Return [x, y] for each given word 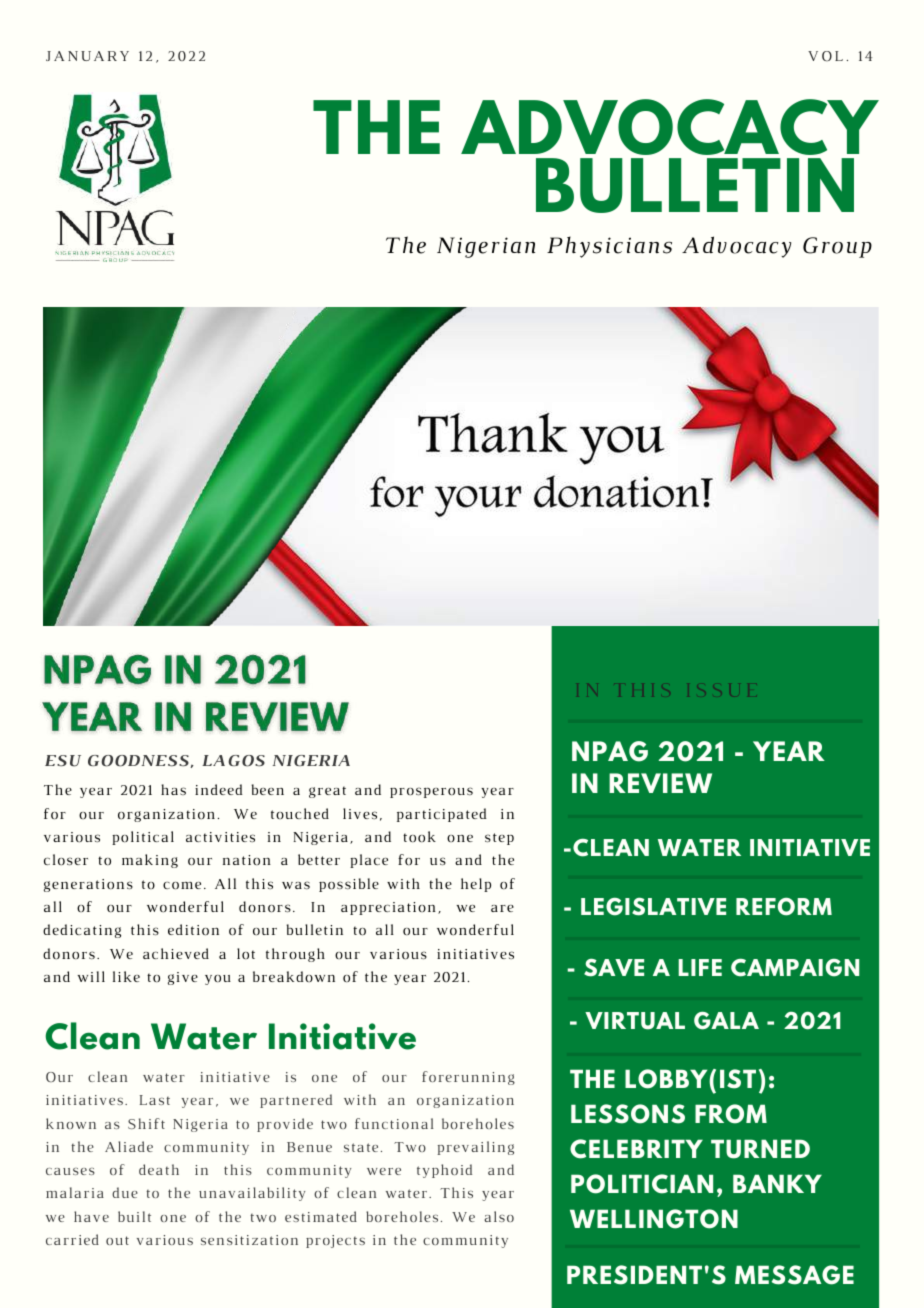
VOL [825, 56]
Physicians [609, 247]
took [419, 837]
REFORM [784, 907]
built [134, 1216]
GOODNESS [138, 761]
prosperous [431, 792]
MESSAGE [794, 1275]
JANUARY [87, 56]
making [150, 861]
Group [837, 247]
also [499, 1216]
